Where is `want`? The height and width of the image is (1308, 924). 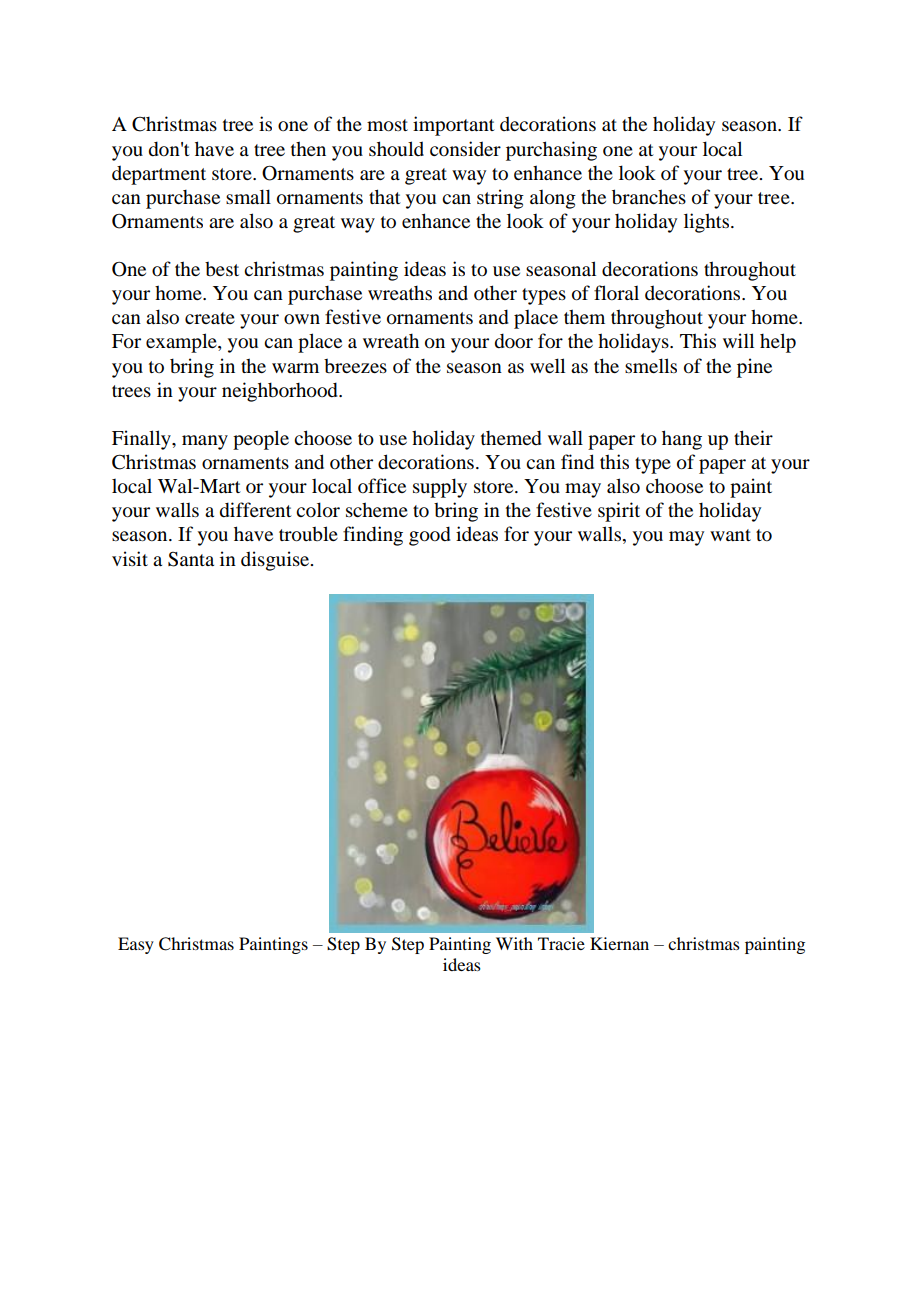
want is located at coordinates (730, 535).
